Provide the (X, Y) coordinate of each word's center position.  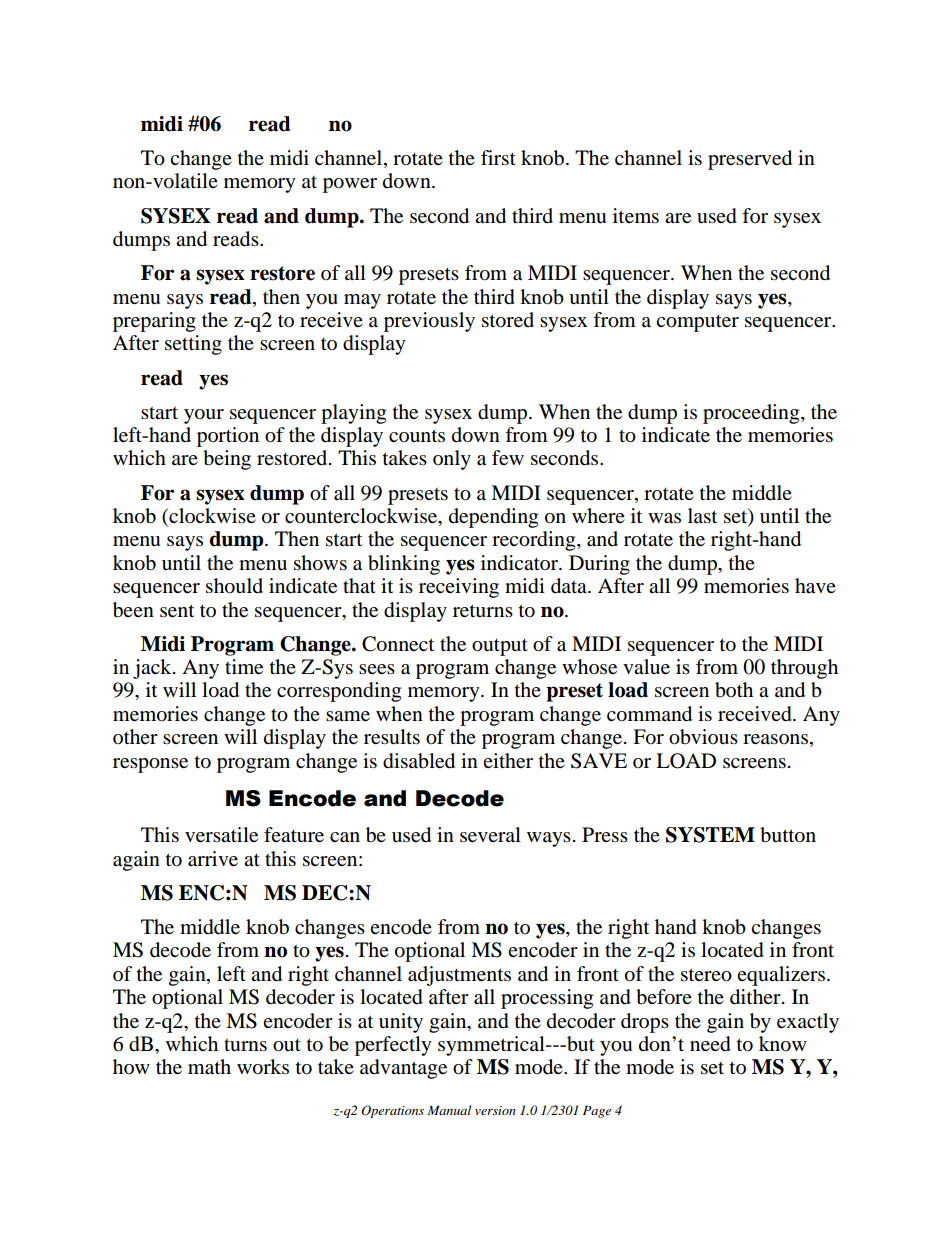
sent (177, 611)
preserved (750, 160)
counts (417, 436)
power (350, 185)
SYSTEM (710, 835)
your (204, 416)
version (495, 1110)
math (209, 1067)
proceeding (752, 414)
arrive (213, 859)
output (500, 647)
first (498, 158)
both (734, 690)
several (490, 835)
